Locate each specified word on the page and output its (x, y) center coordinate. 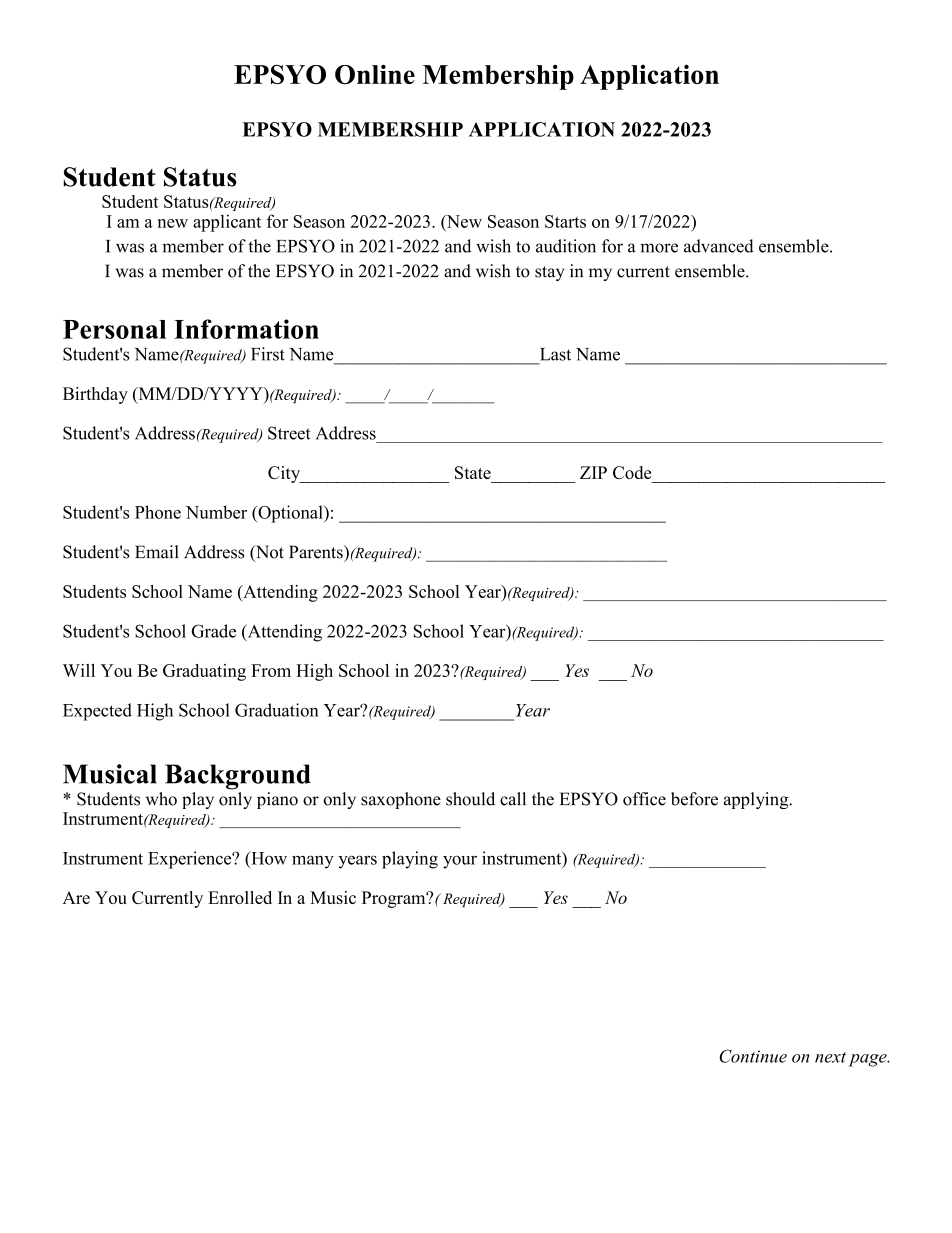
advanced (719, 246)
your (460, 862)
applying (757, 800)
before (694, 799)
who (161, 799)
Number (216, 512)
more (659, 248)
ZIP (593, 472)
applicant (227, 223)
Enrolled (240, 897)
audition (566, 246)
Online (375, 74)
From (271, 670)
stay (549, 273)
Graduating (204, 672)
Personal (114, 329)
